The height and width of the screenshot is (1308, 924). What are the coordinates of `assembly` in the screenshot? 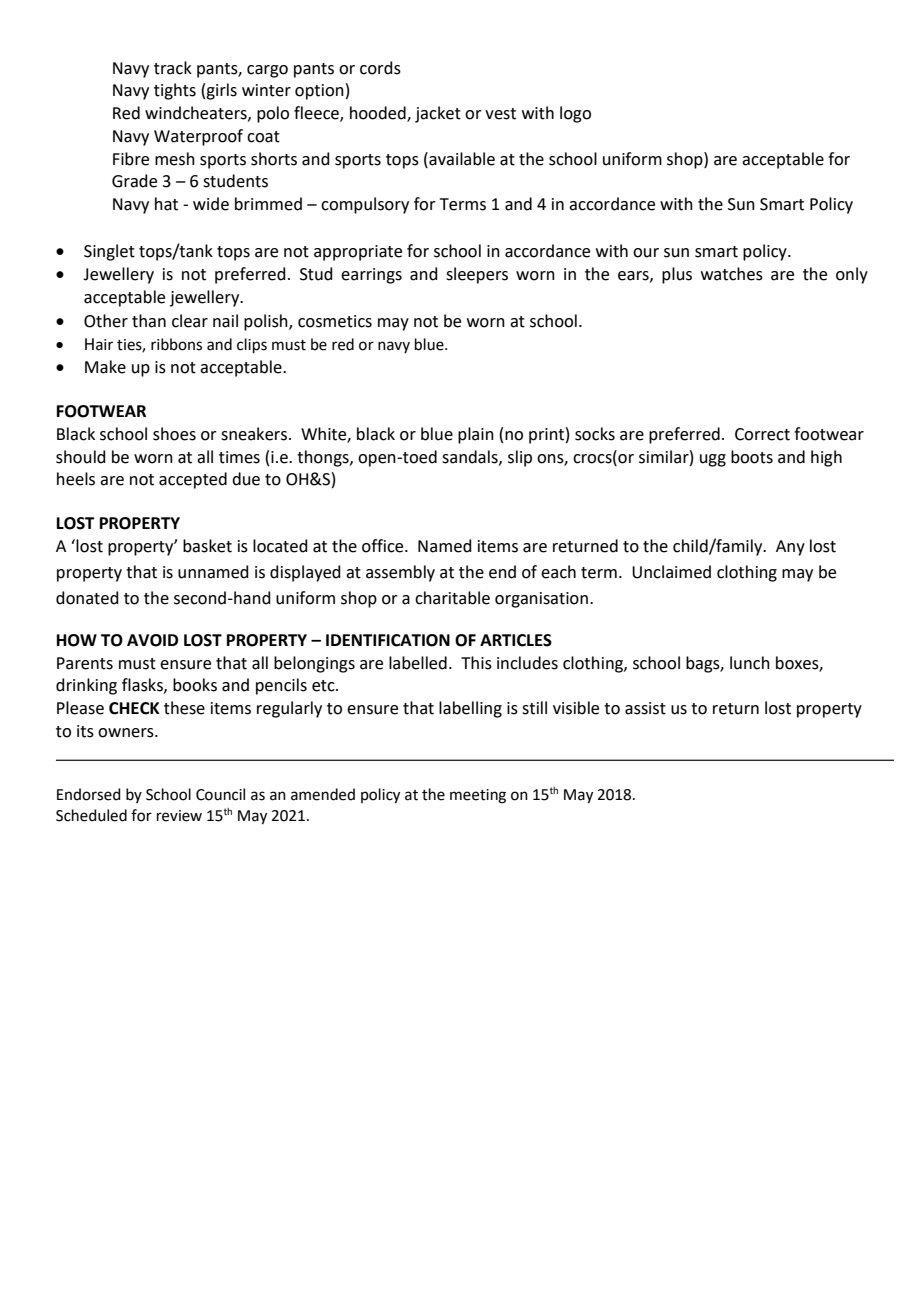 It's located at (400, 573).
